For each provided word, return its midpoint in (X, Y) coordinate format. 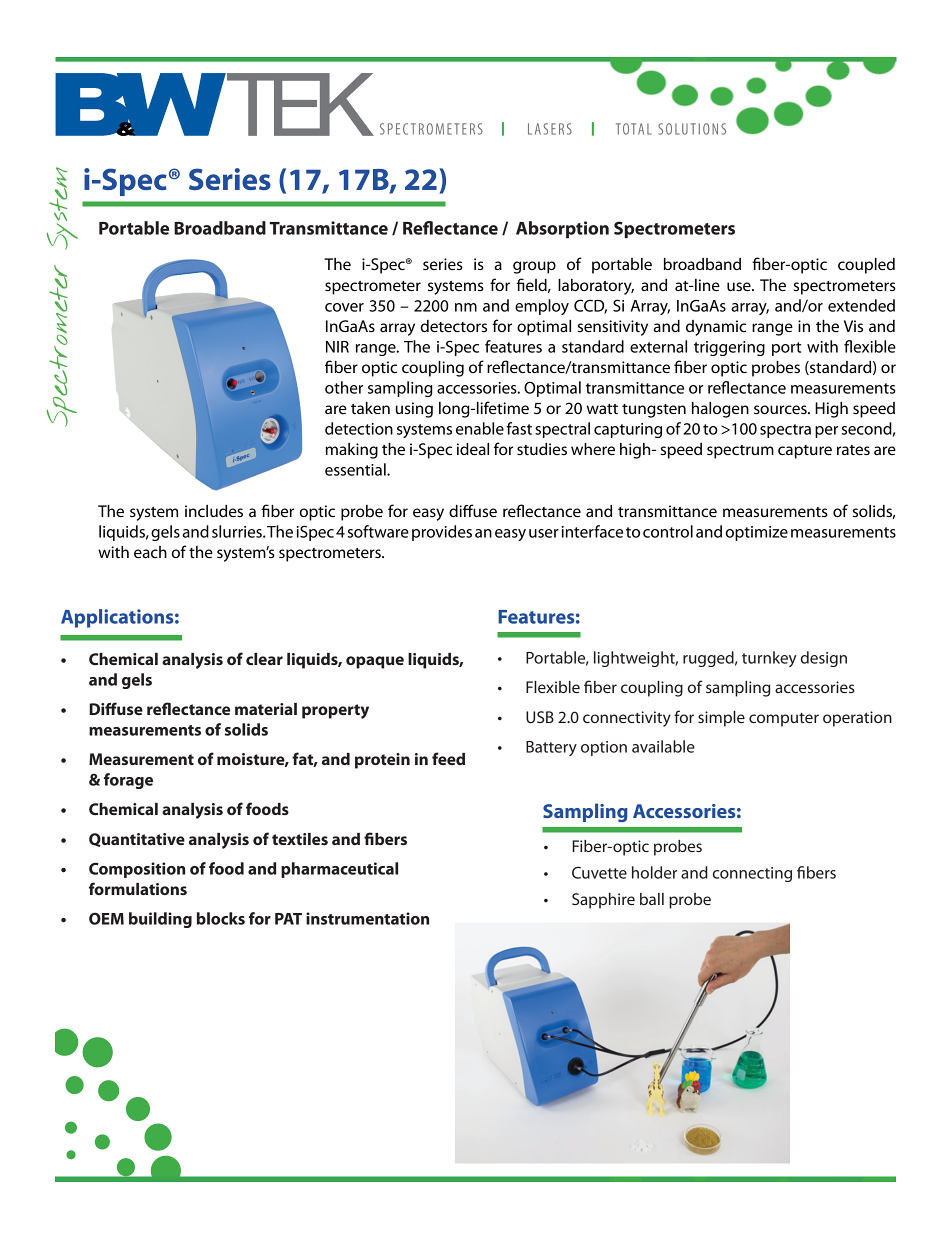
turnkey (769, 659)
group (534, 267)
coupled (866, 266)
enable (480, 428)
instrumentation (367, 918)
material (266, 709)
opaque (375, 662)
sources (781, 409)
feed (448, 758)
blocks (221, 918)
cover (344, 307)
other (344, 387)
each (150, 552)
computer (784, 720)
